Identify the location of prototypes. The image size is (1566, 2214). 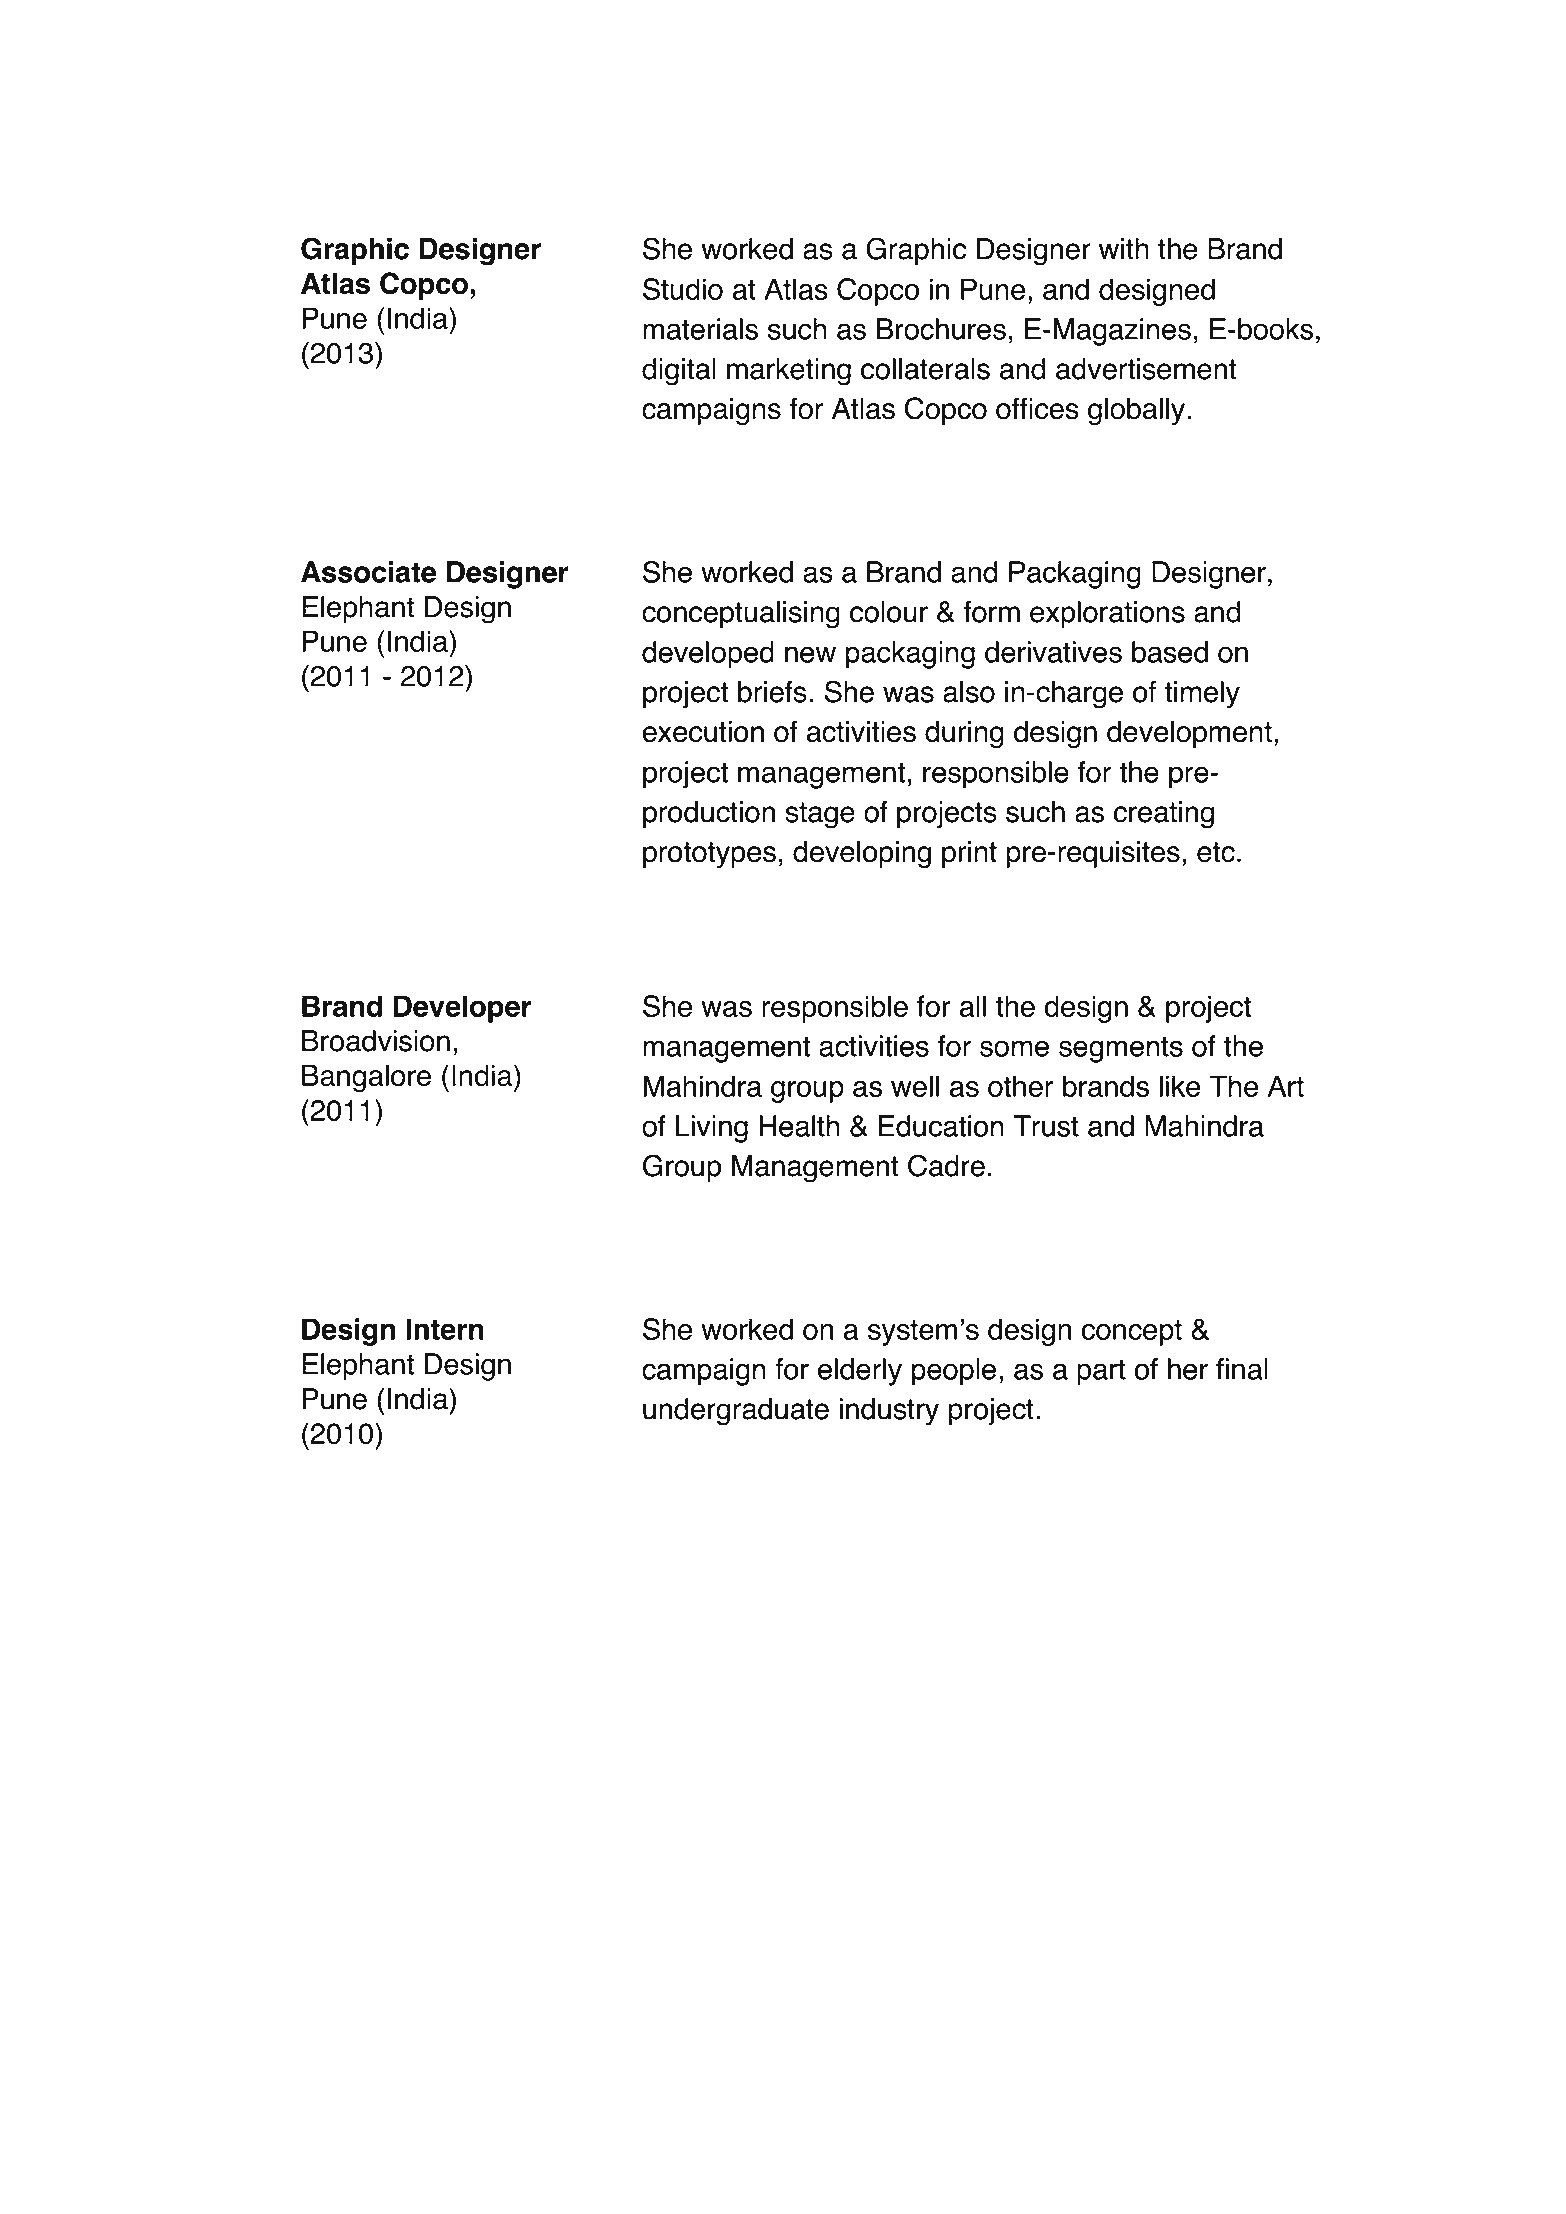
(709, 855).
